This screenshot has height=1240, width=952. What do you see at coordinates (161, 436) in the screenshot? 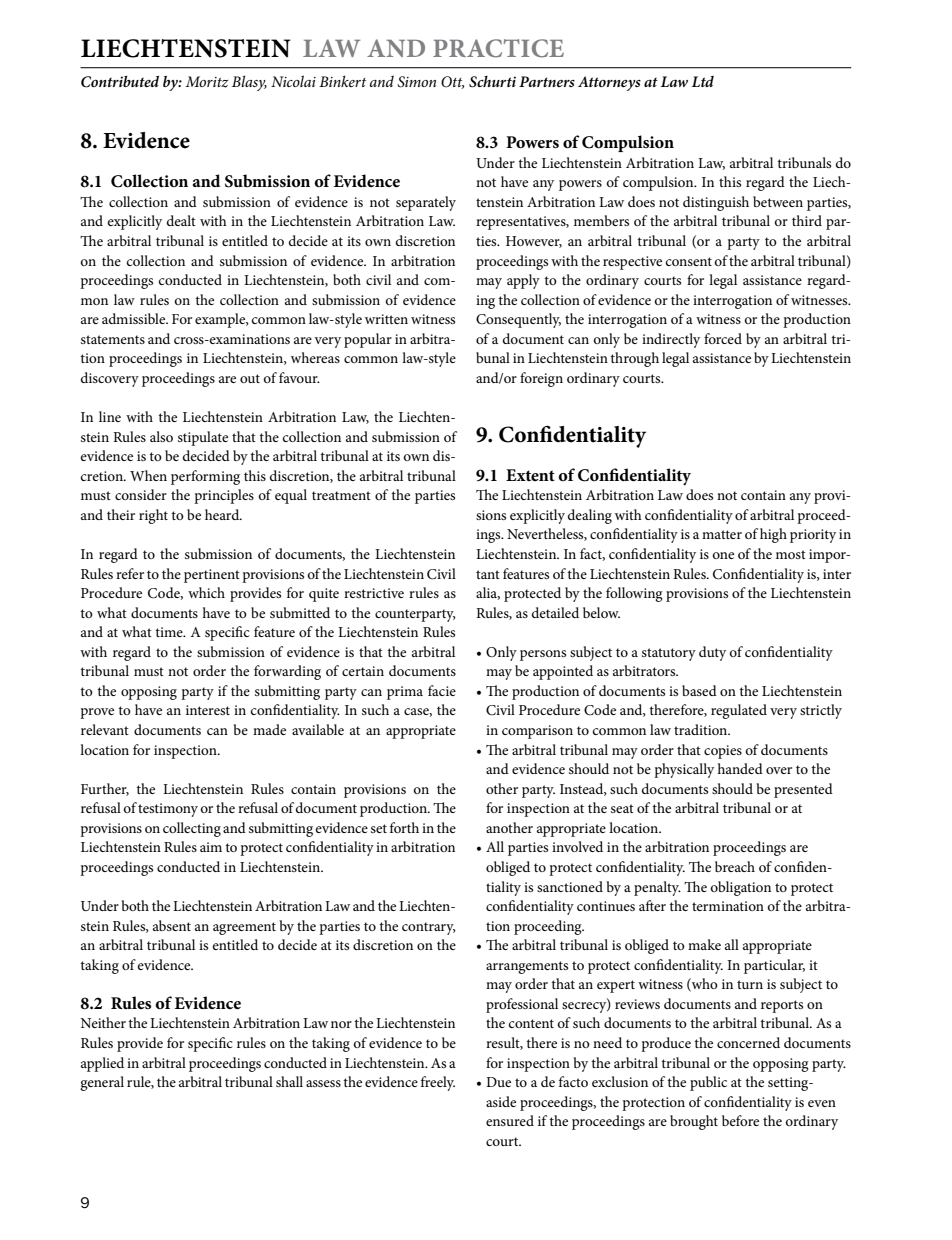
I see `also` at bounding box center [161, 436].
